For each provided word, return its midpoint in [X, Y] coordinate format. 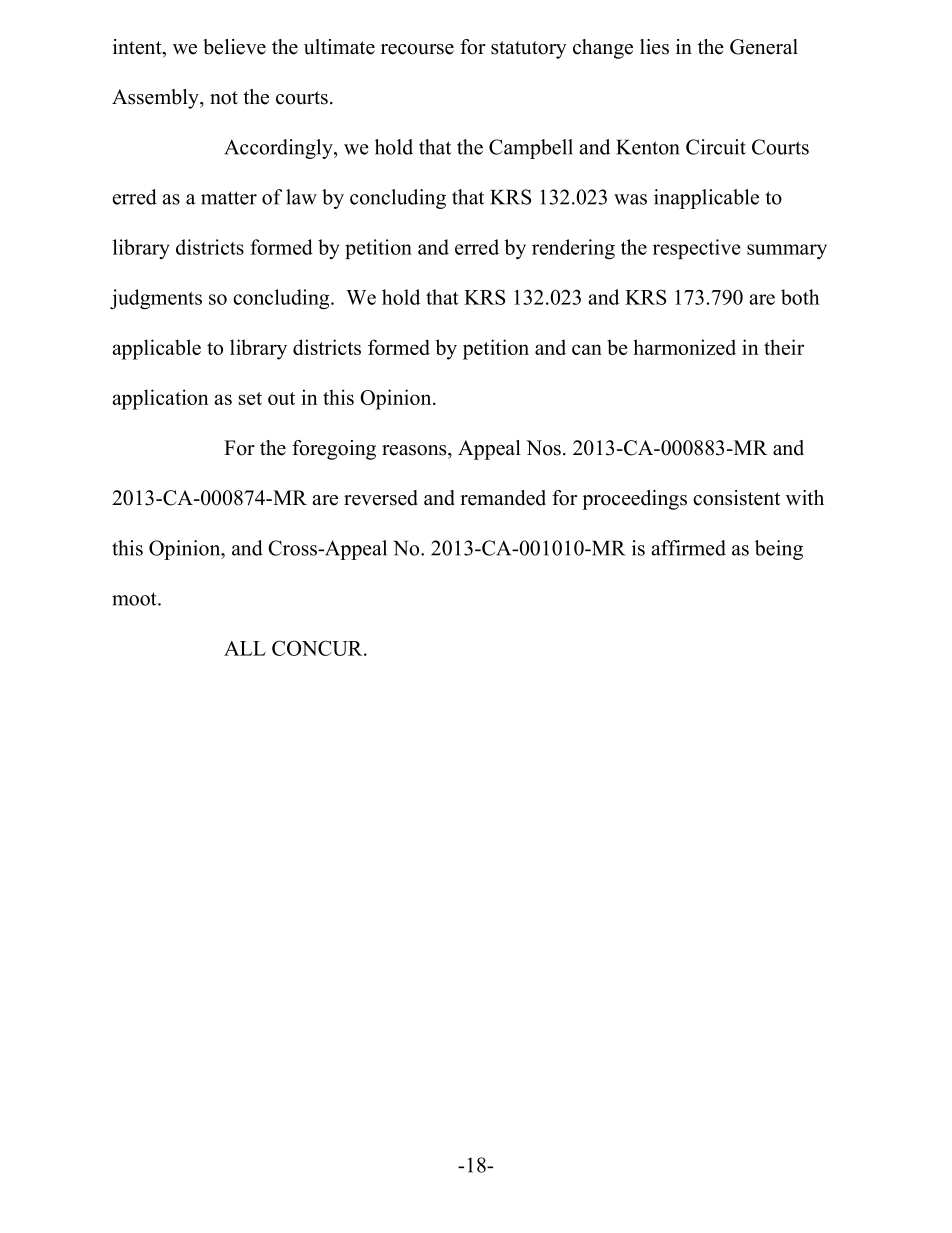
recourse [417, 49]
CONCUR [318, 648]
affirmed [689, 548]
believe [234, 47]
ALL [245, 648]
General [764, 47]
